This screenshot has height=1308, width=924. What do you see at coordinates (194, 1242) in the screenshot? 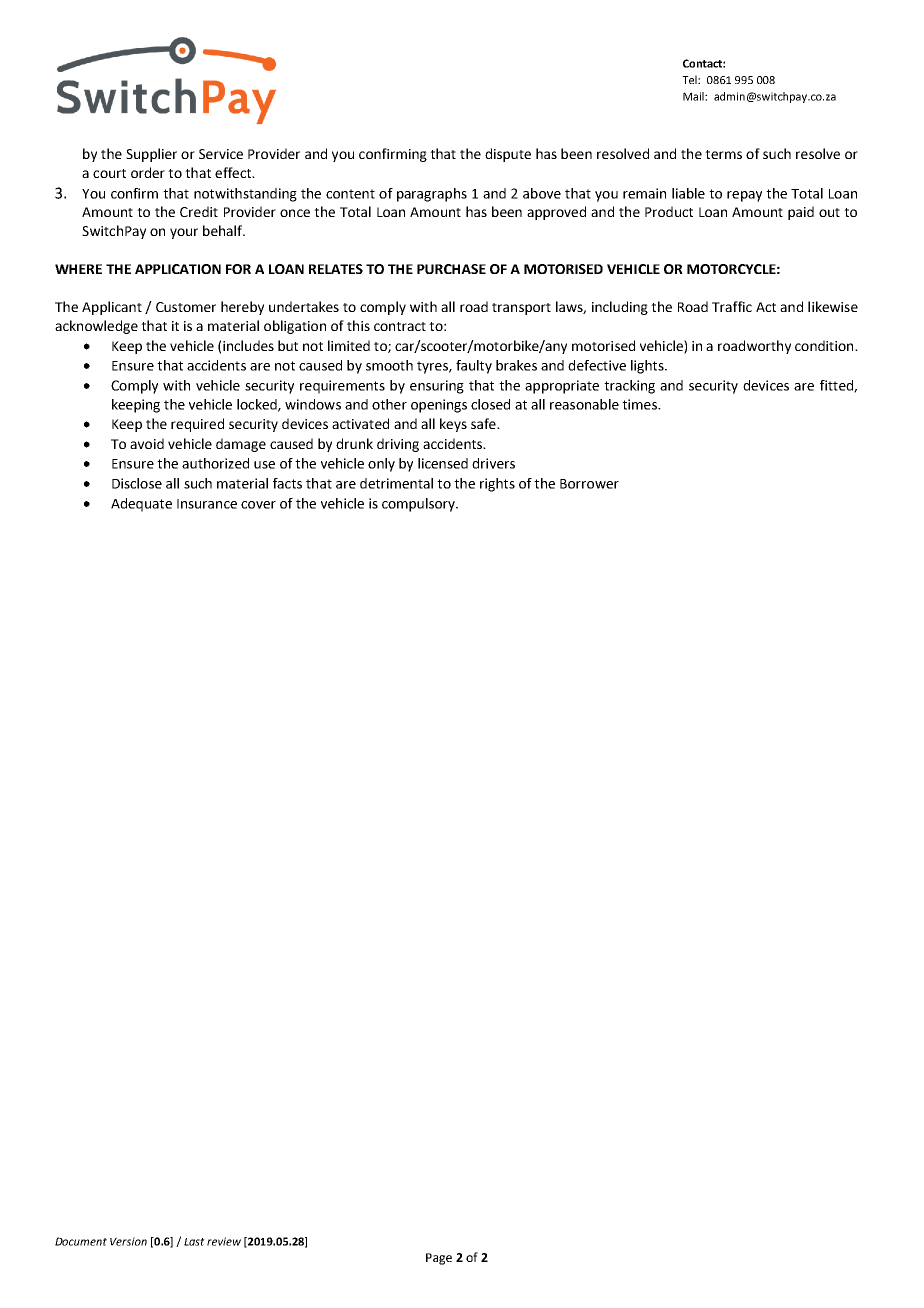
I see `Last` at bounding box center [194, 1242].
